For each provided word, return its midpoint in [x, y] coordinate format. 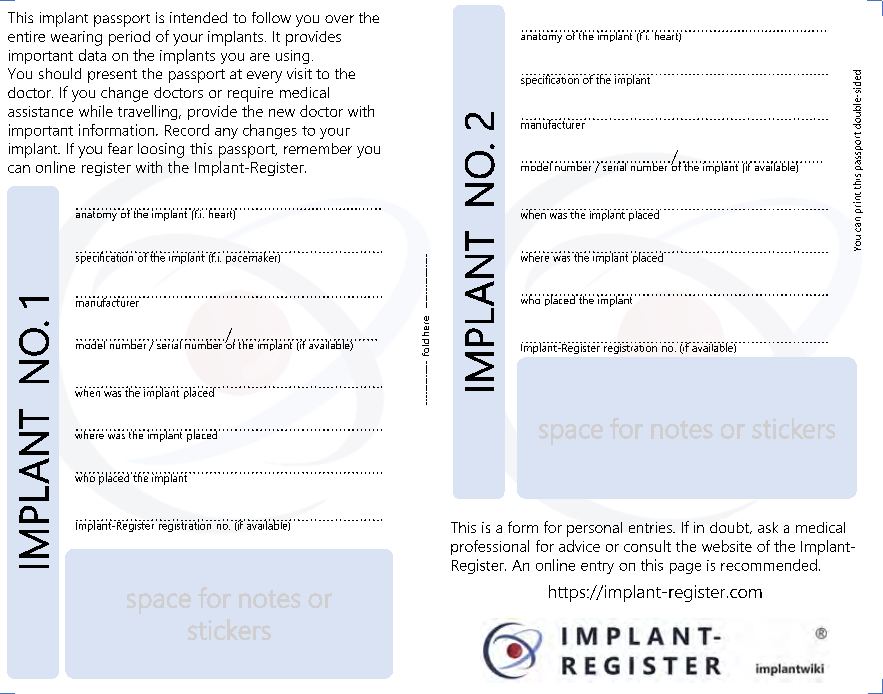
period [129, 38]
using [292, 57]
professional [490, 547]
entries [651, 527]
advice [579, 546]
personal [594, 529]
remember [318, 148]
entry [597, 567]
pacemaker [253, 257]
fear [120, 148]
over [339, 19]
